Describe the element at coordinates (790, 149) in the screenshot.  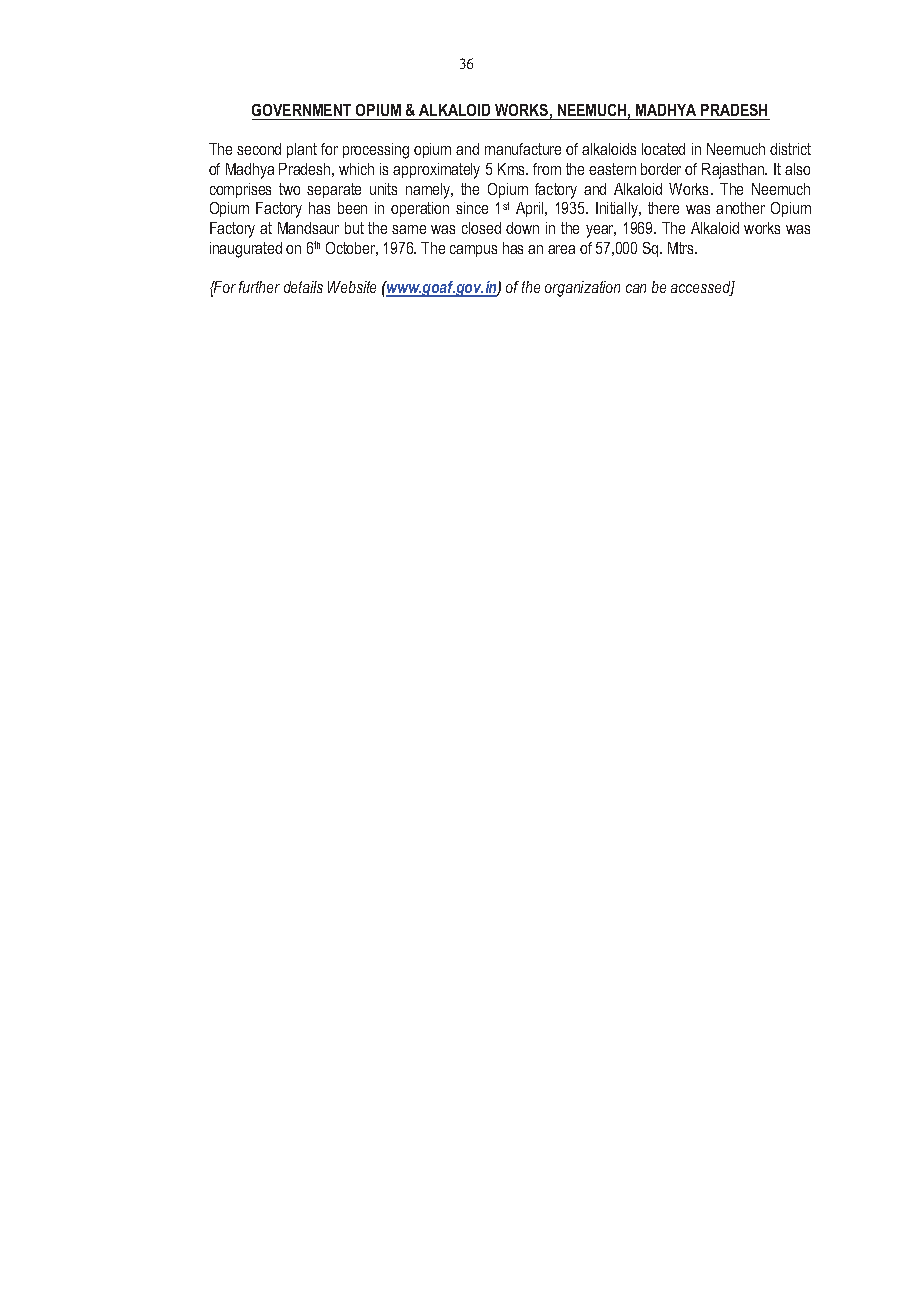
I see `district` at that location.
